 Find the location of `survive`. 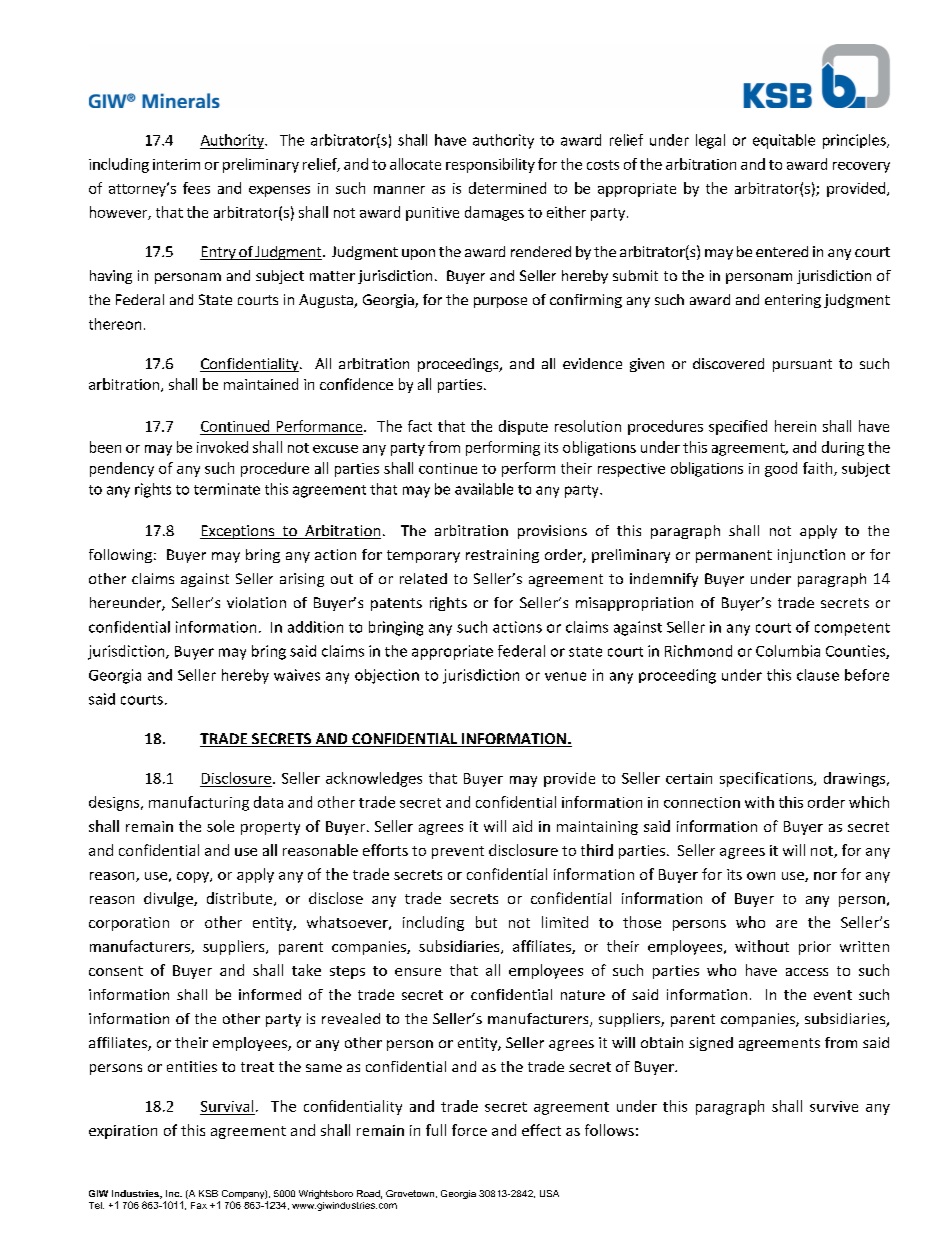

survive is located at coordinates (834, 1106).
